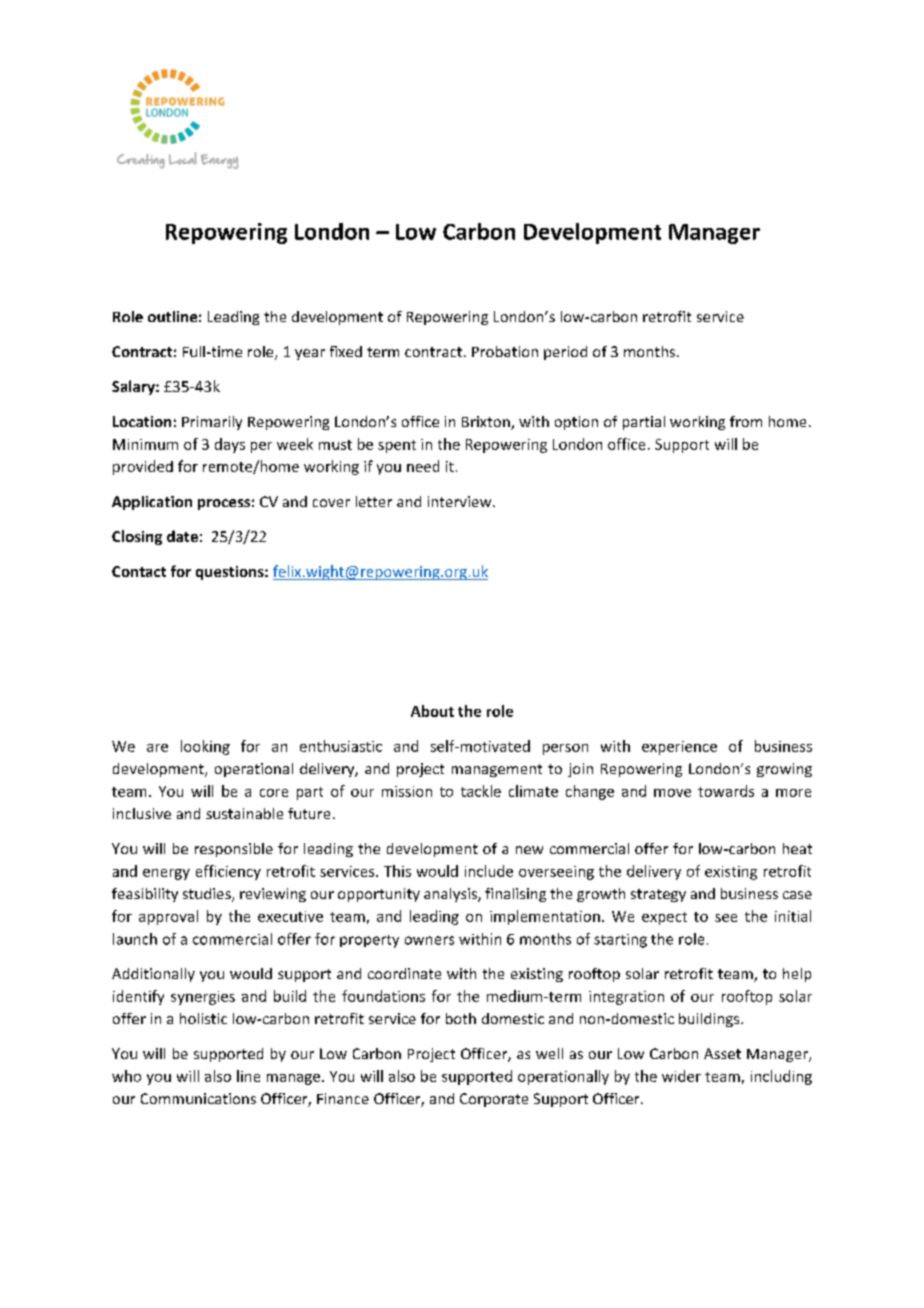  What do you see at coordinates (494, 1100) in the page?
I see `Corporate` at bounding box center [494, 1100].
